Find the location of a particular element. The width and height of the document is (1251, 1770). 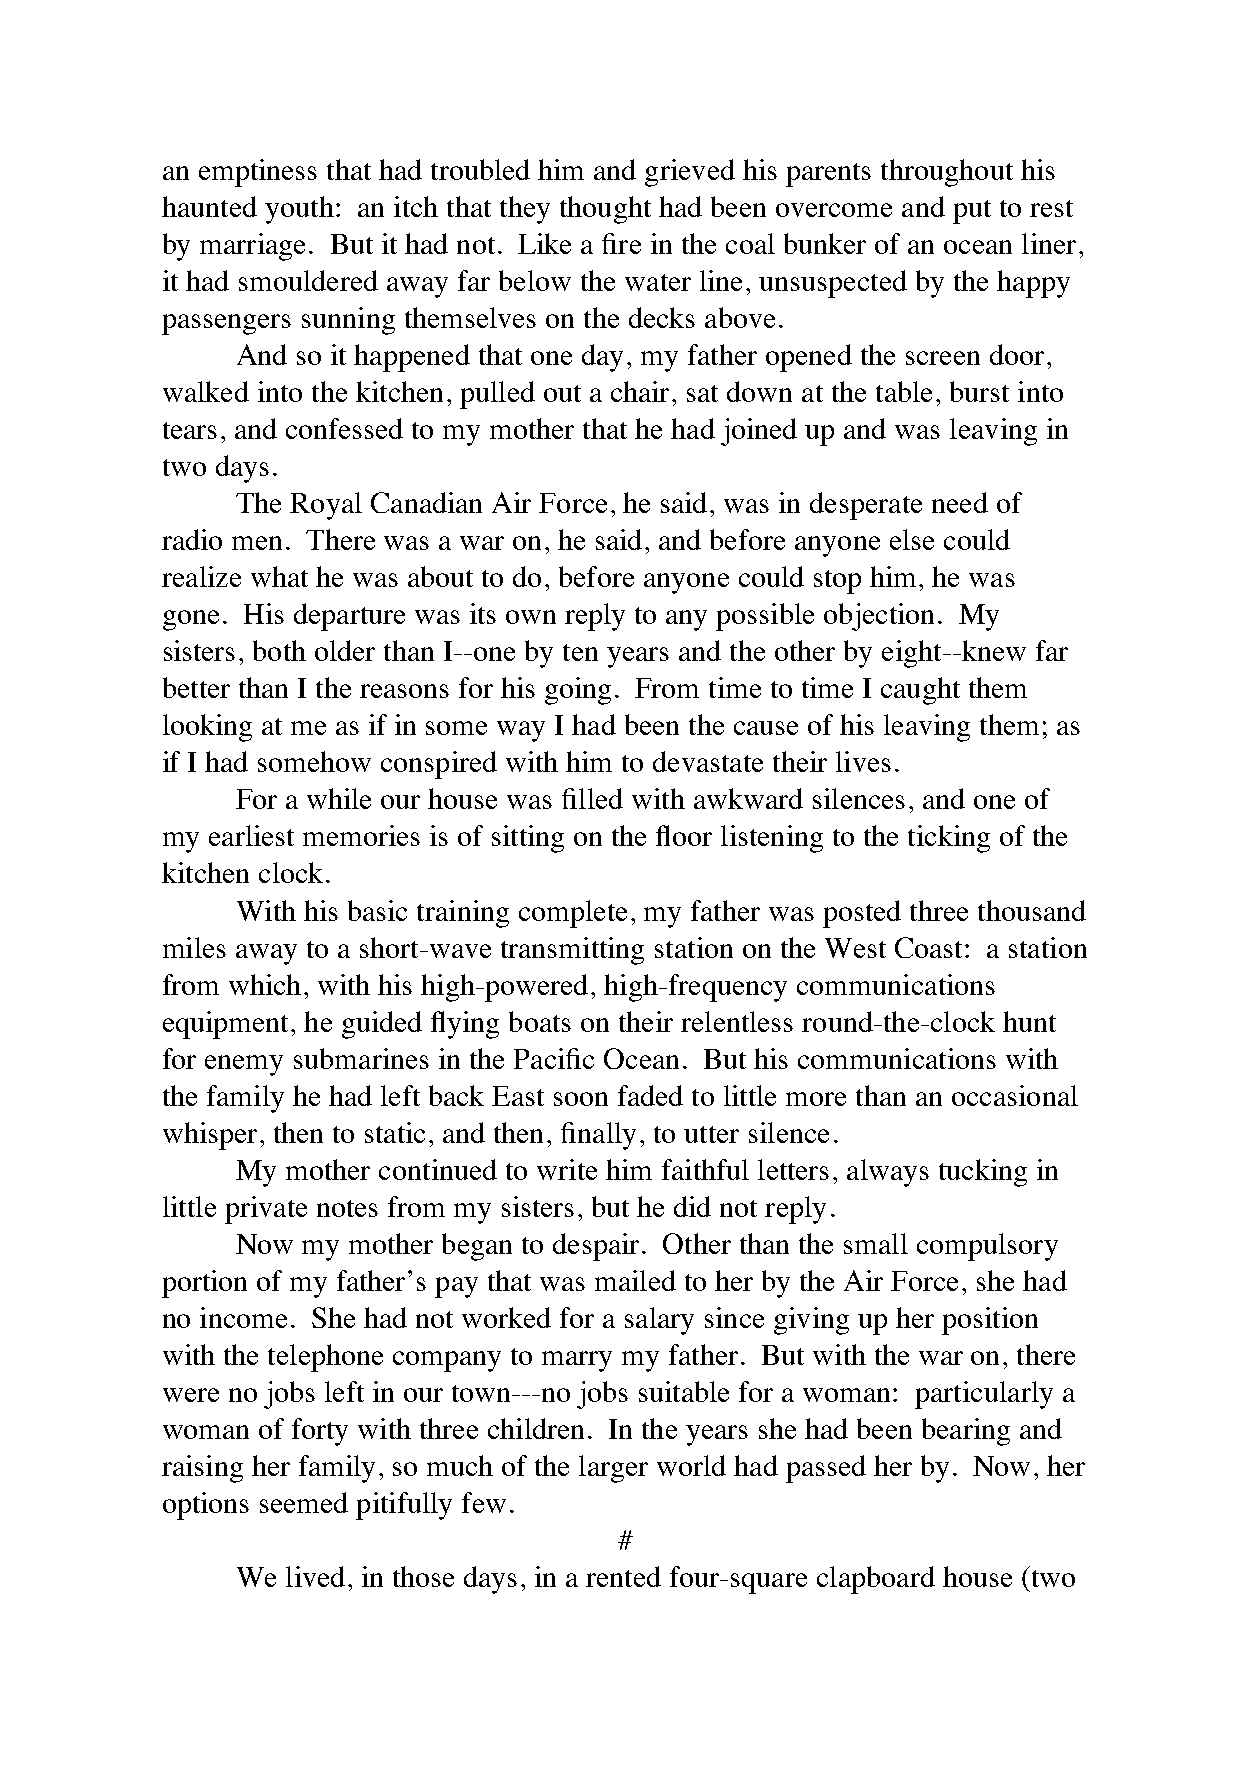

its is located at coordinates (483, 613).
